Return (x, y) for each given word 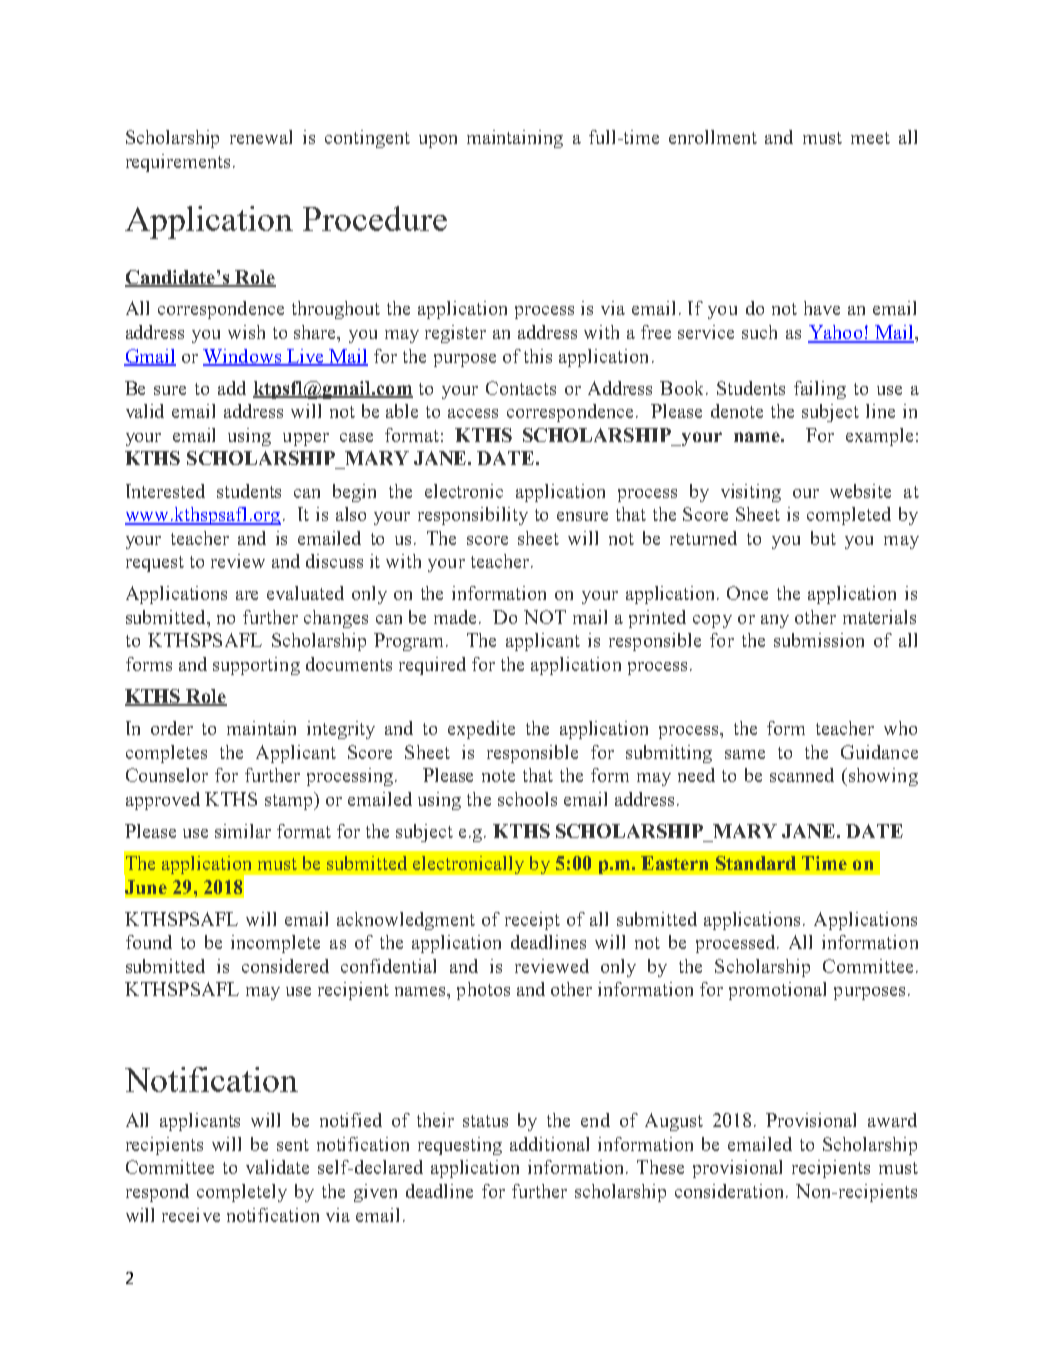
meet (870, 138)
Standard (756, 863)
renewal (261, 137)
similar (243, 831)
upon (438, 141)
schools (527, 799)
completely (242, 1193)
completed (849, 516)
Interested (165, 491)
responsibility (473, 516)
